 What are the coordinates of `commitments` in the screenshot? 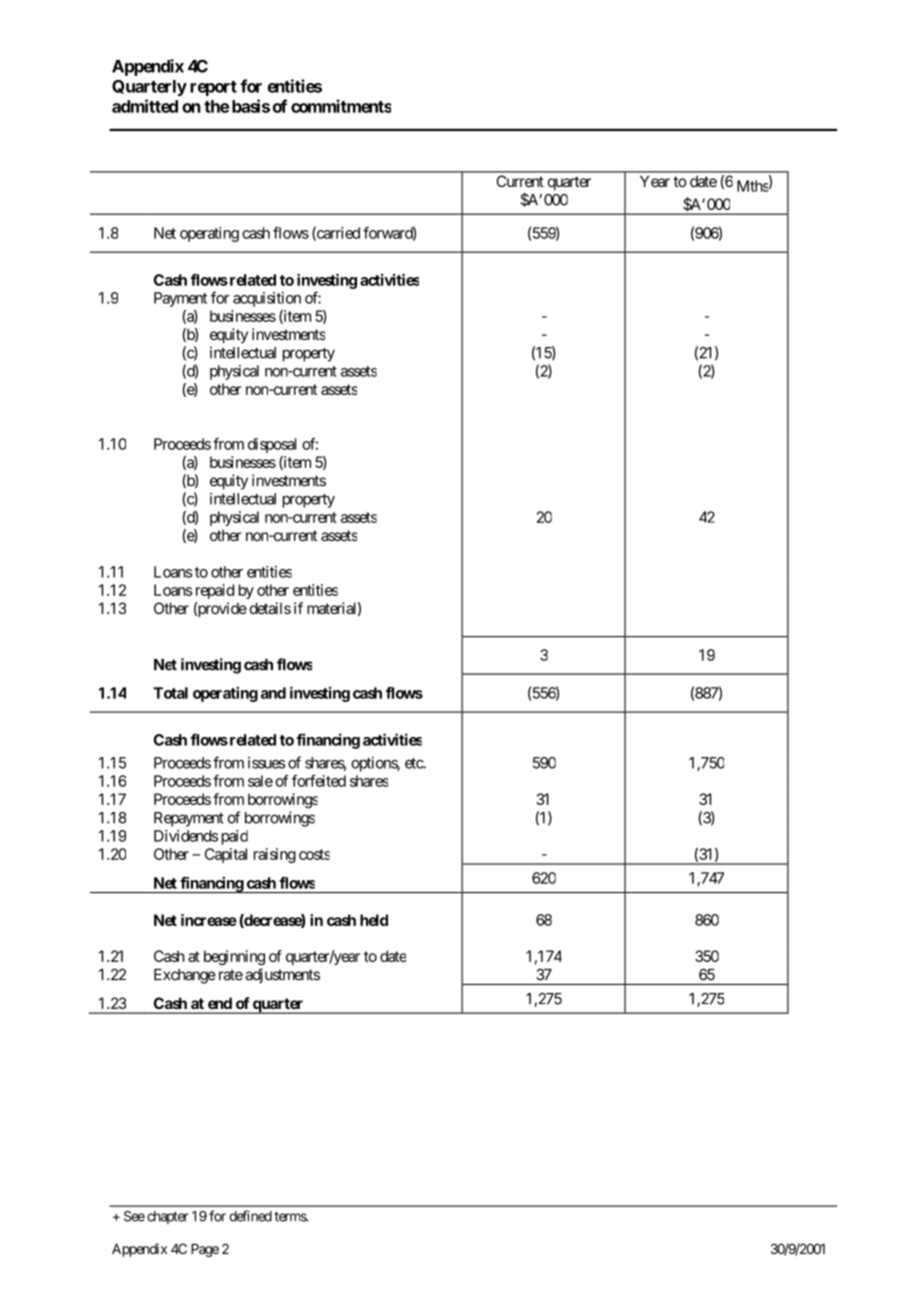 It's located at (341, 106).
